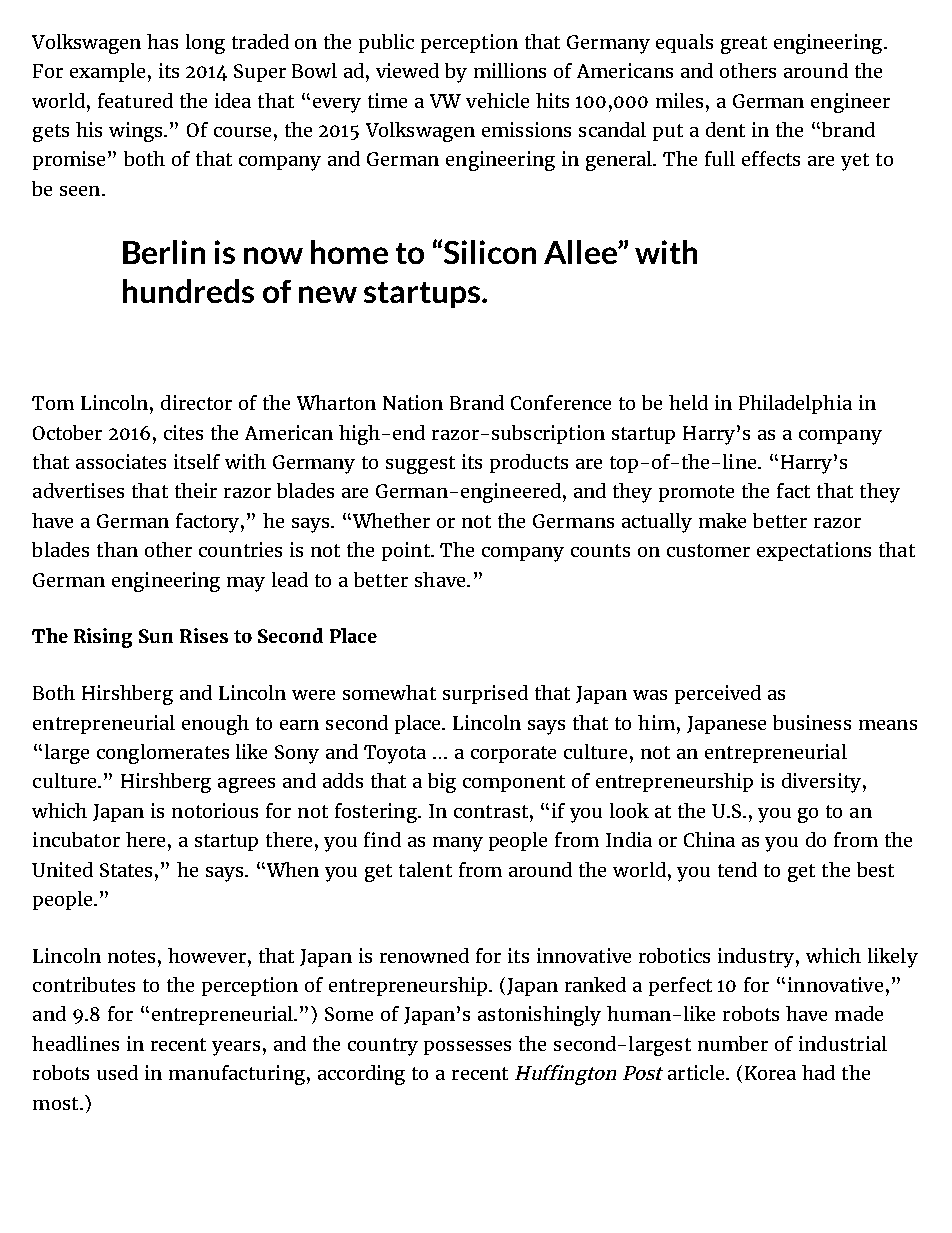 The width and height of the image is (952, 1233). I want to click on used, so click(117, 1072).
